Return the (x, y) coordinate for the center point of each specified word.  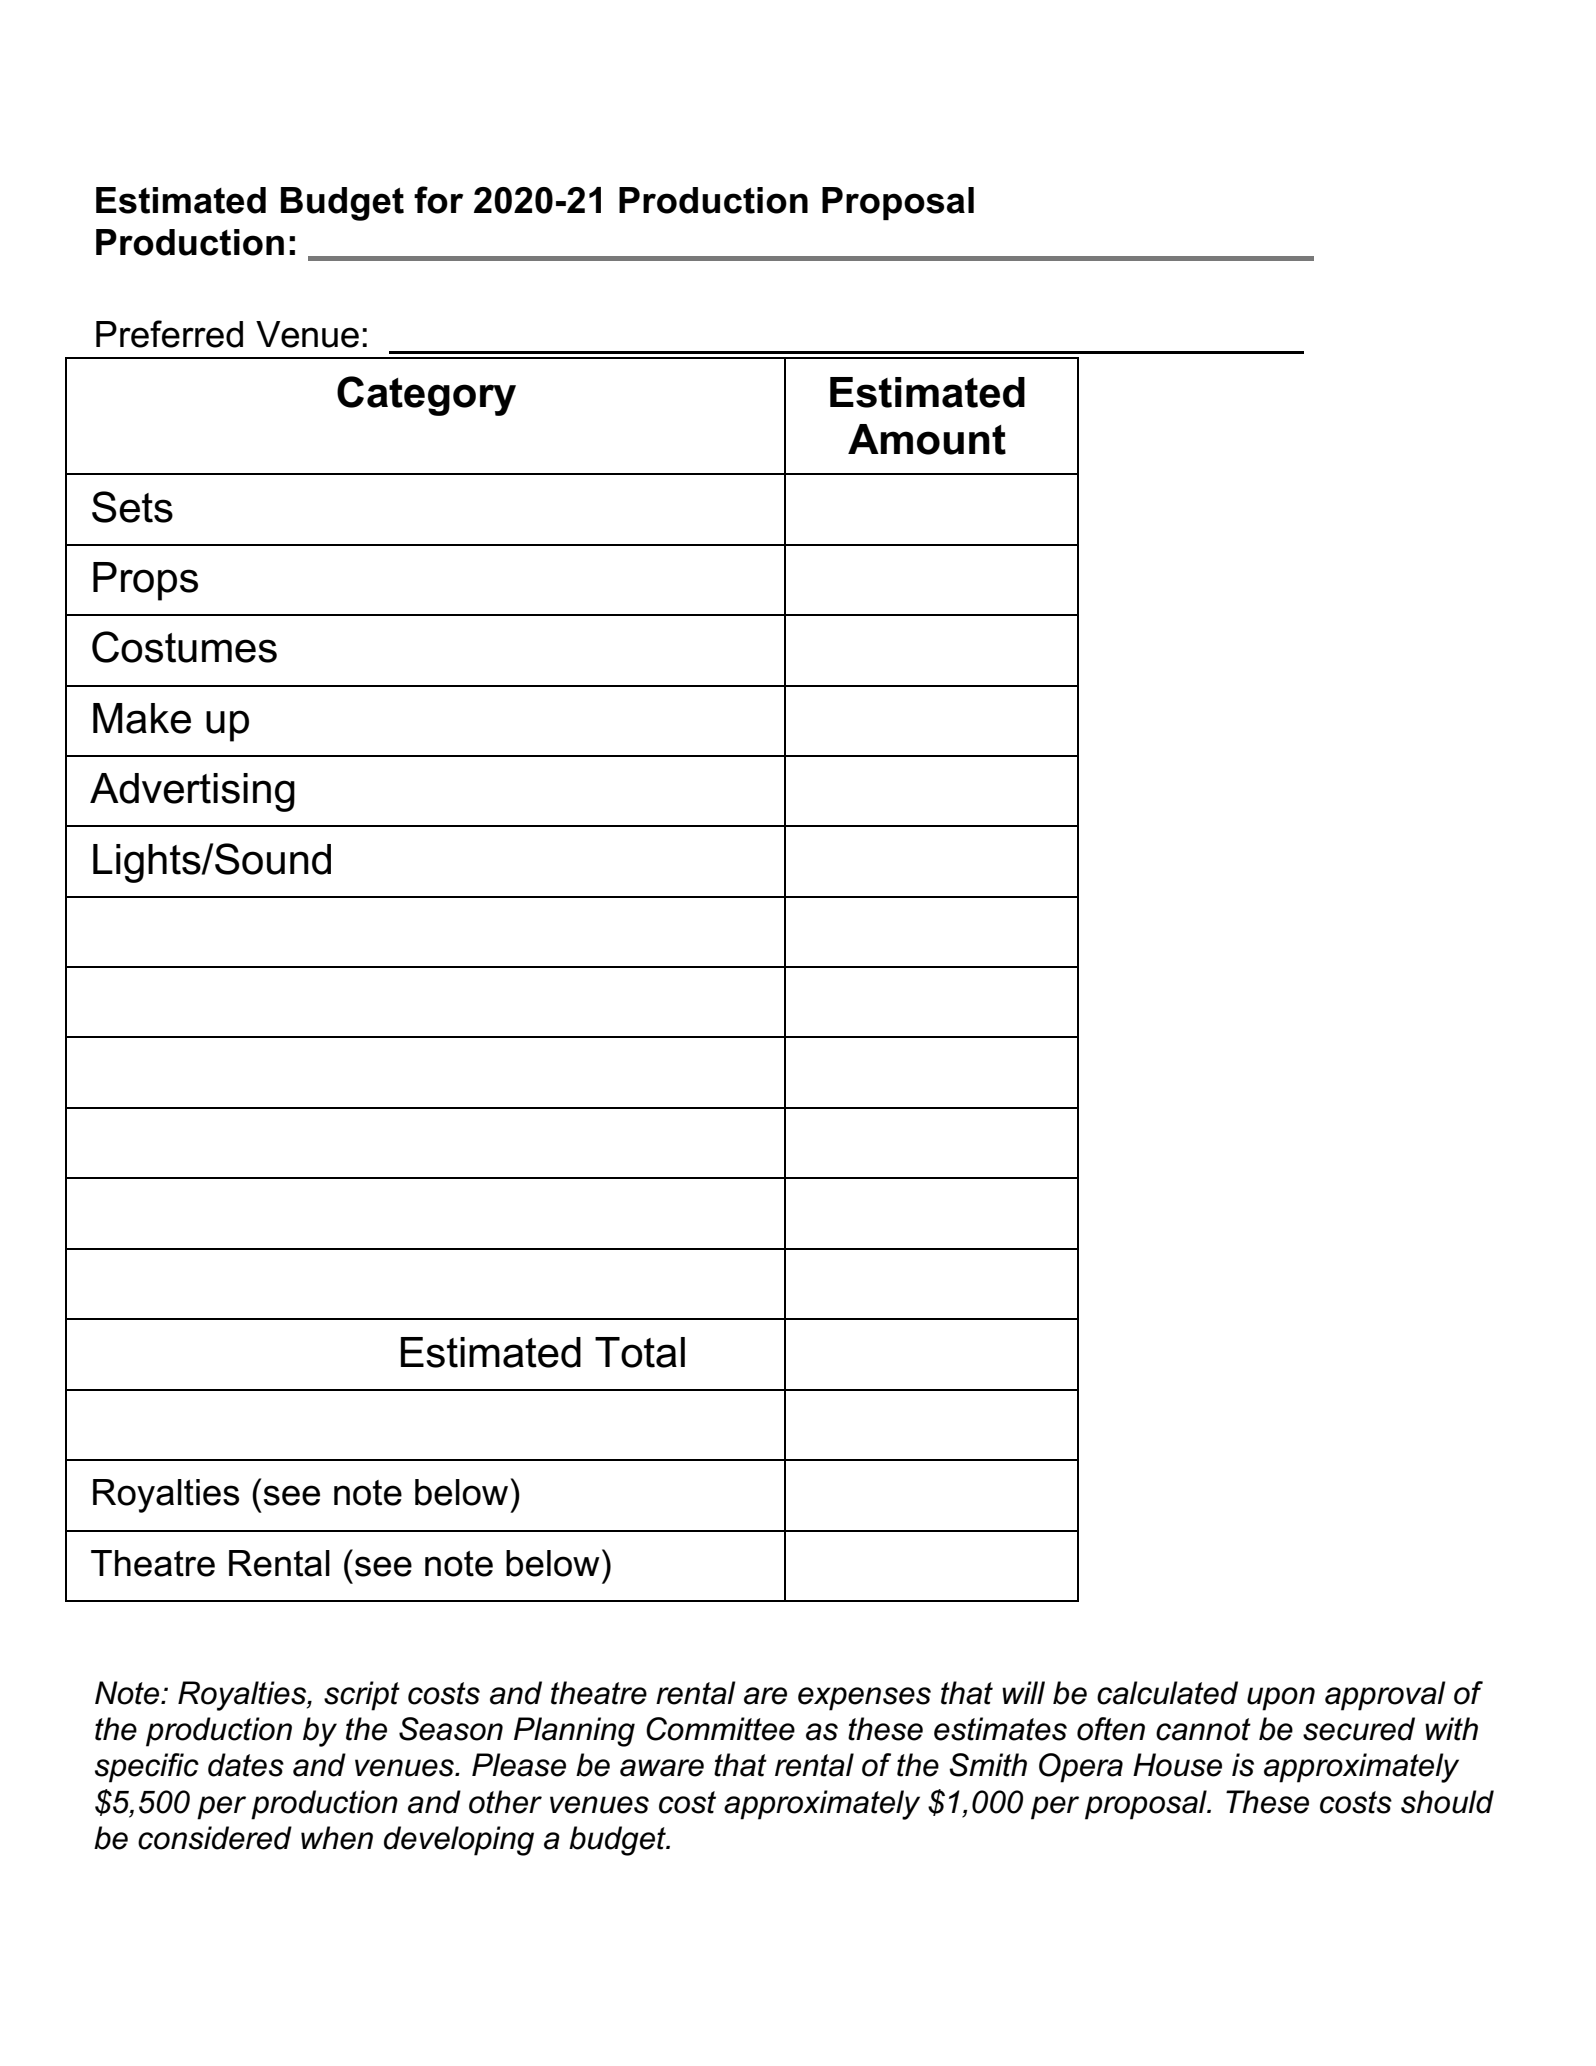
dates (246, 1765)
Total (640, 1352)
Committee (720, 1729)
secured (1359, 1729)
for (438, 200)
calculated (1167, 1693)
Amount (927, 439)
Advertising (192, 792)
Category (426, 396)
